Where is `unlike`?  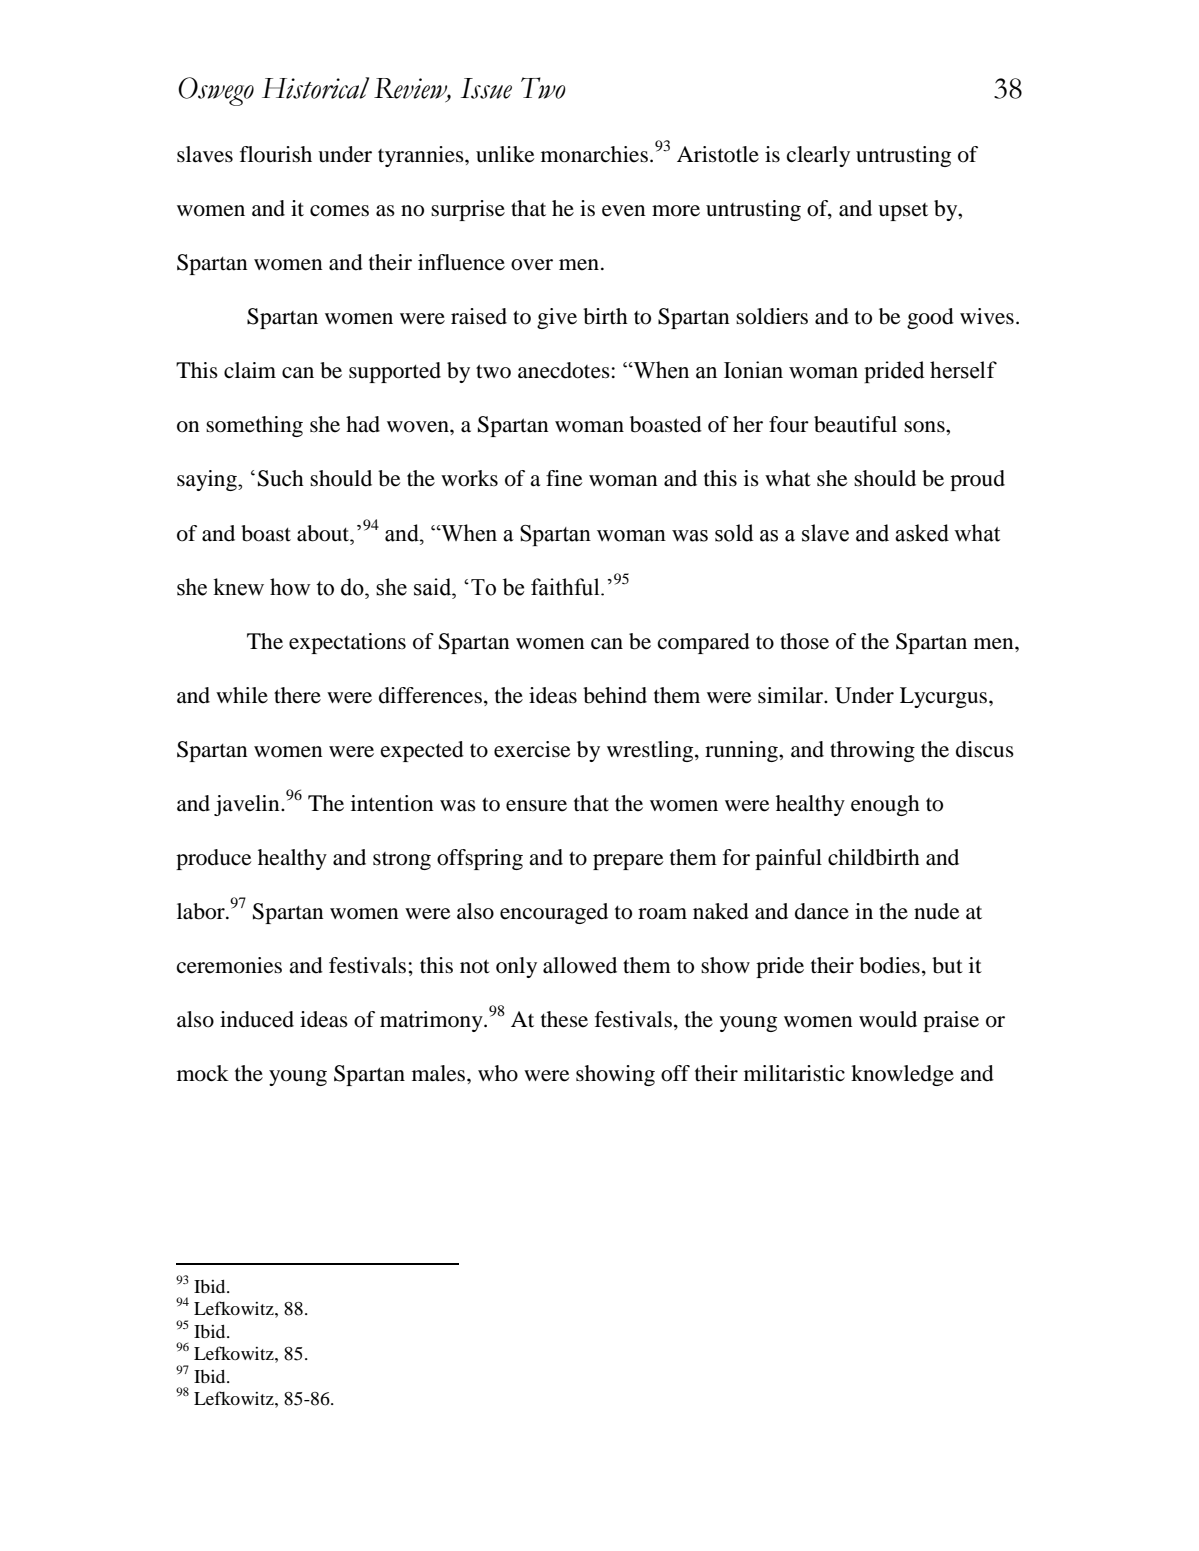 unlike is located at coordinates (505, 154).
